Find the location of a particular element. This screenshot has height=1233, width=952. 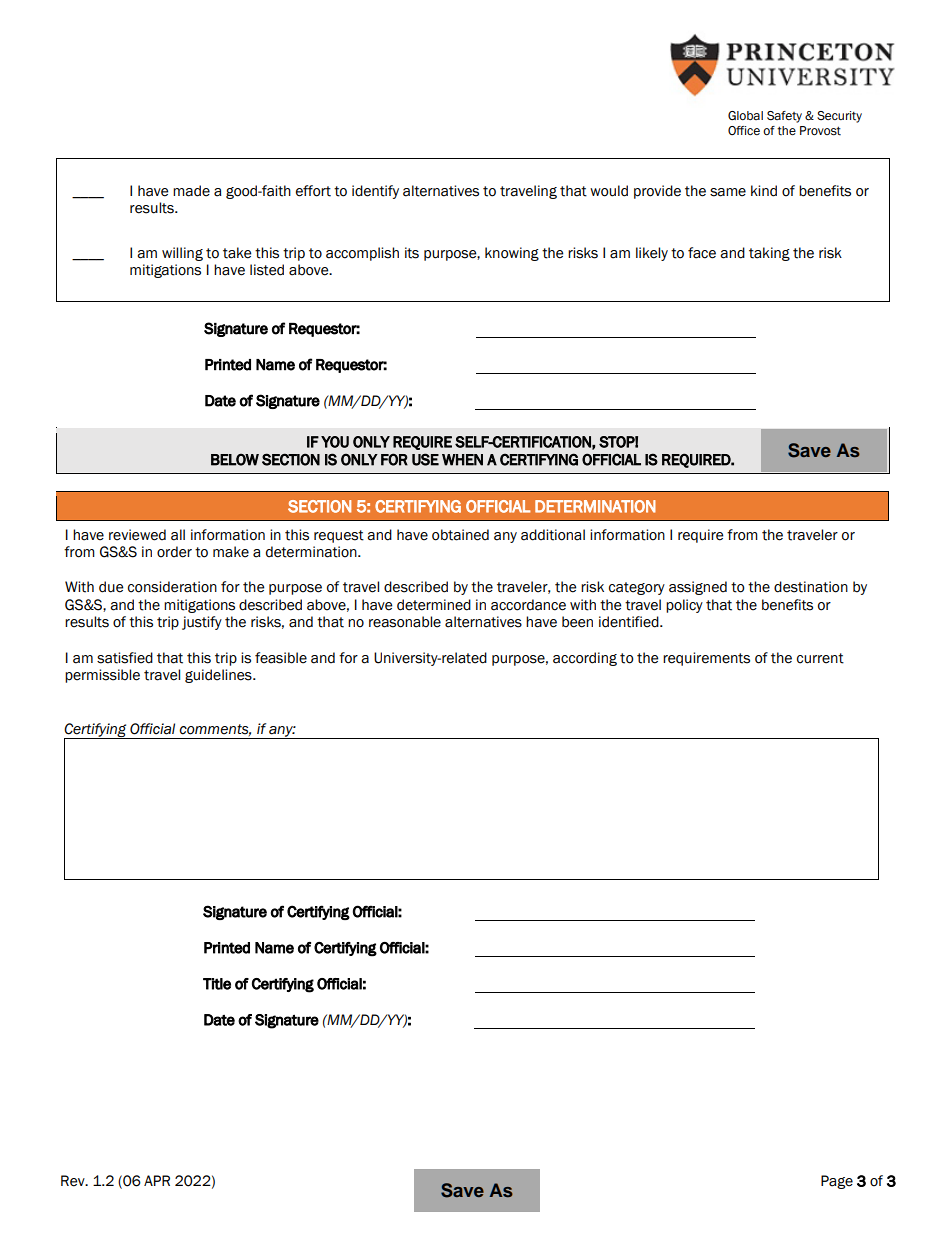

Office is located at coordinates (744, 130).
